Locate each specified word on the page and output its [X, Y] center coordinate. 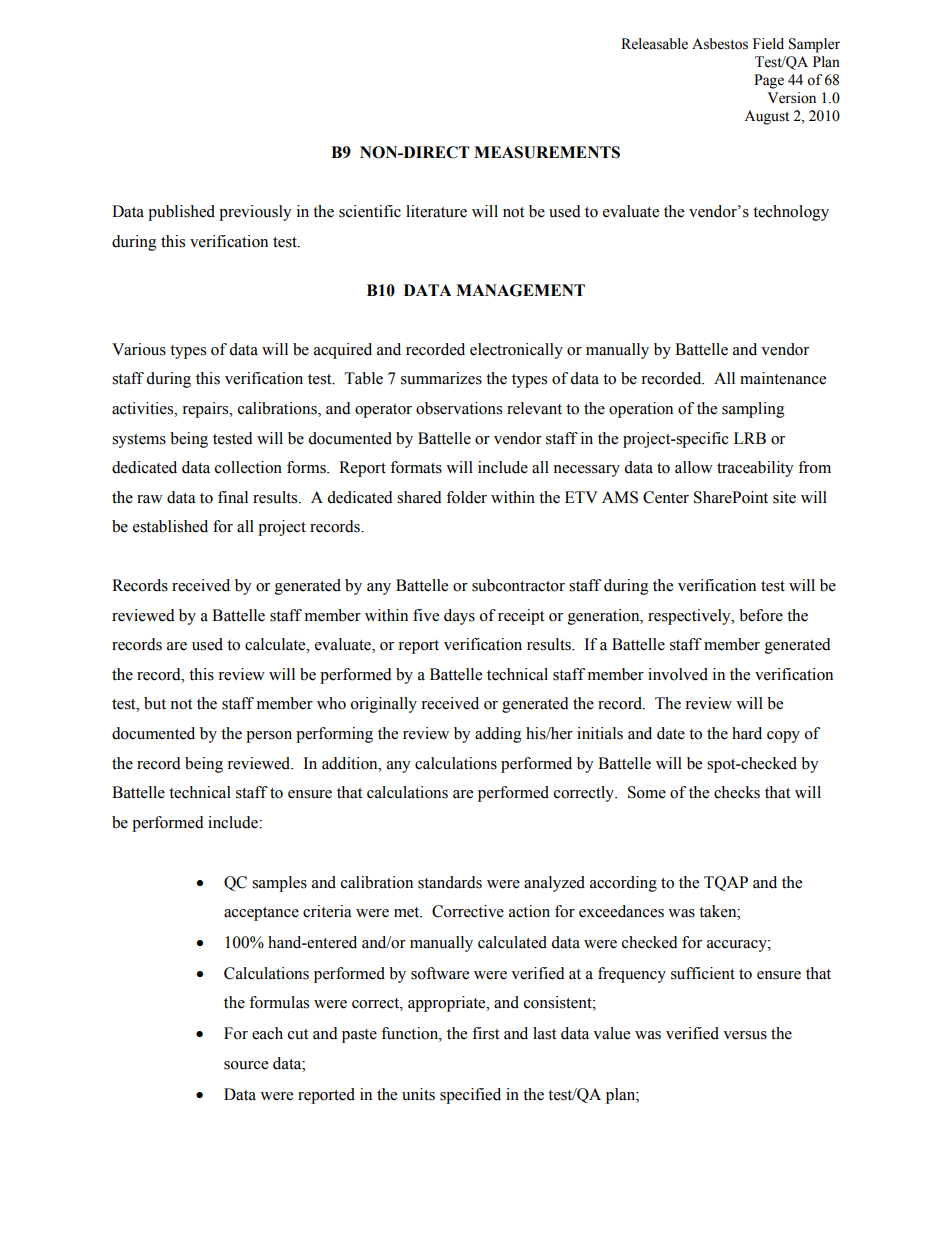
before [761, 615]
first [485, 1033]
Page [769, 81]
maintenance [783, 378]
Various [139, 349]
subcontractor [518, 585]
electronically [516, 351]
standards [450, 882]
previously [255, 213]
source [246, 1065]
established [170, 526]
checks [737, 792]
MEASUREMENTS [547, 152]
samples [279, 884]
